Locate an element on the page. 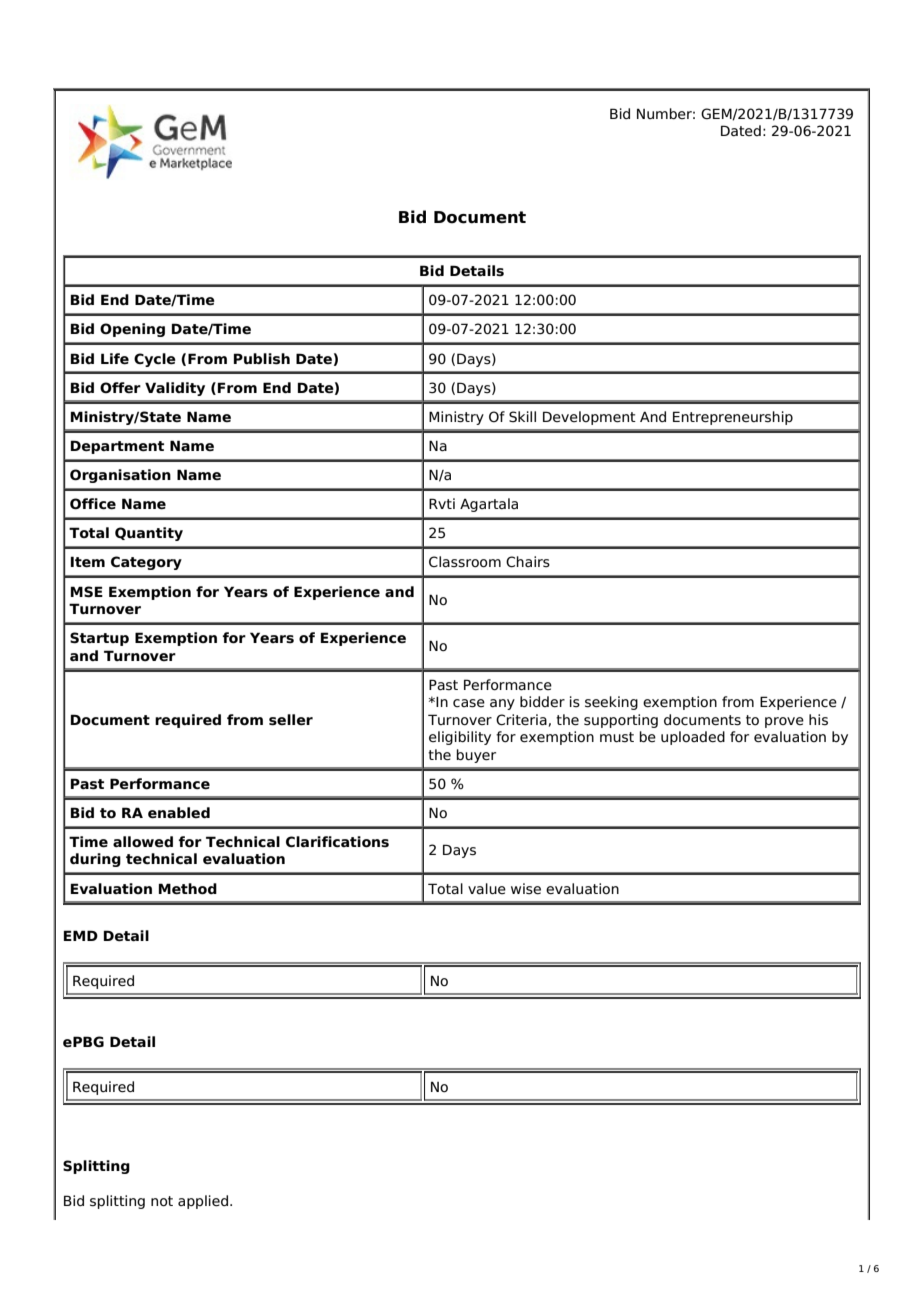 This document has width=924, height=1308. not is located at coordinates (162, 1201).
